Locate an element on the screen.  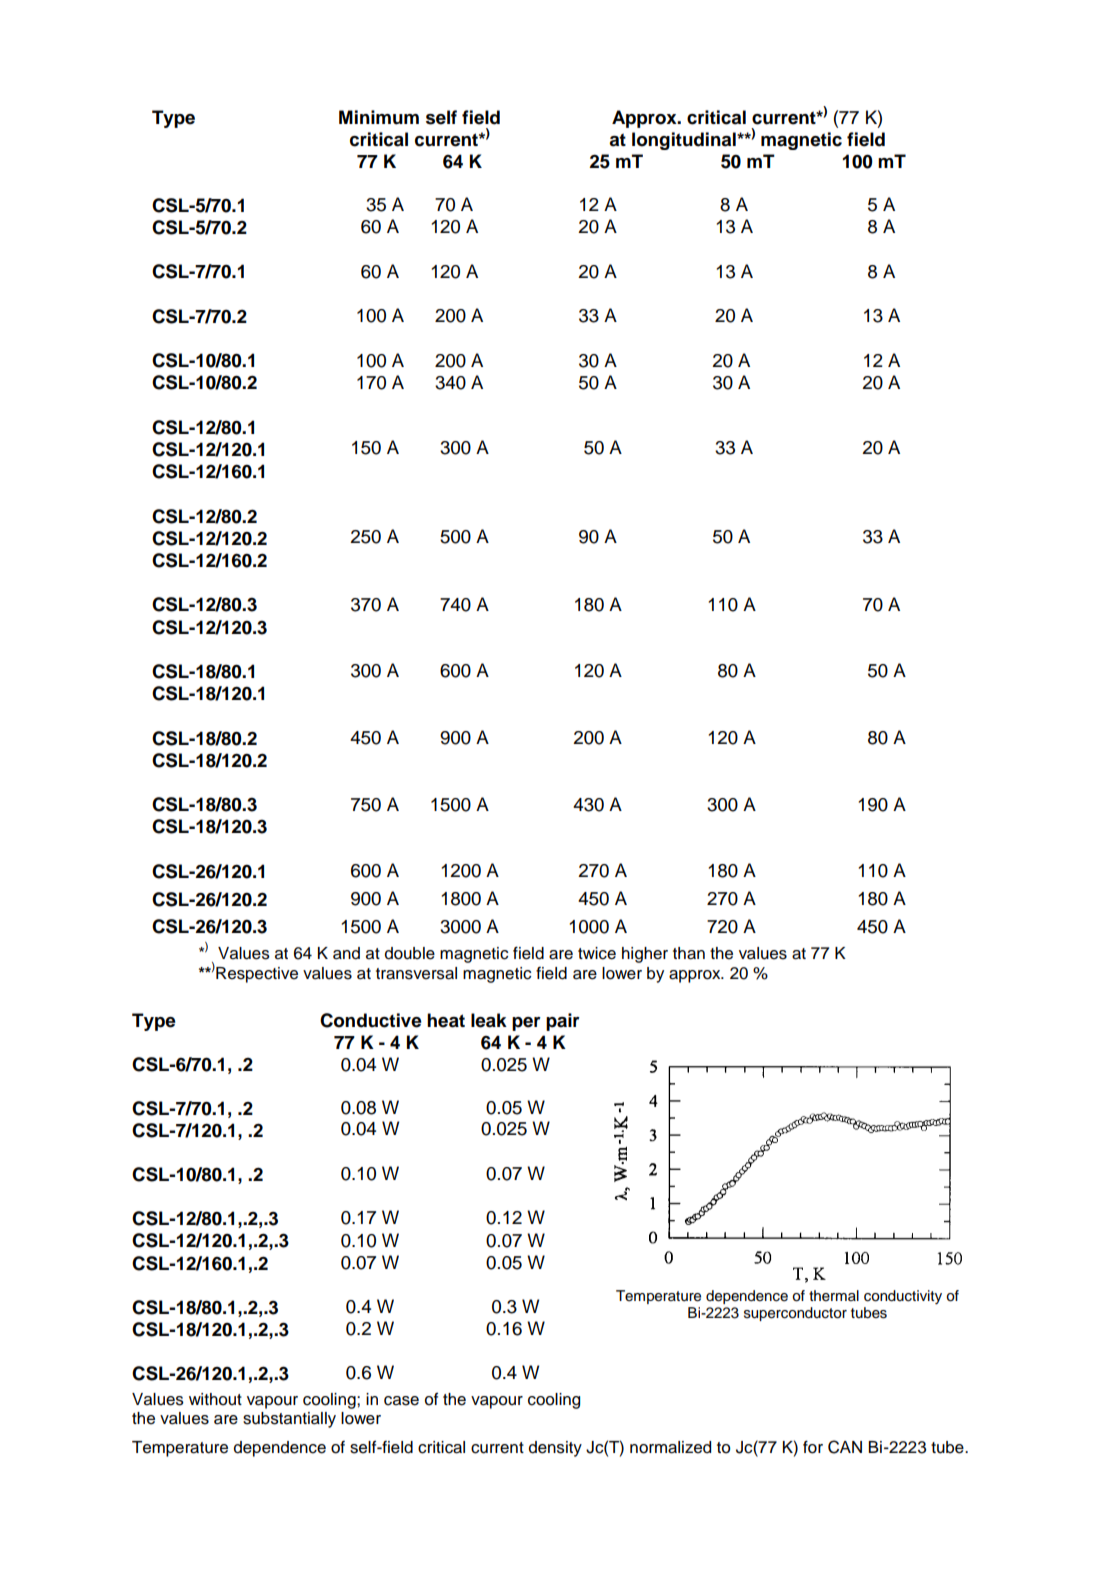
twice is located at coordinates (597, 953).
